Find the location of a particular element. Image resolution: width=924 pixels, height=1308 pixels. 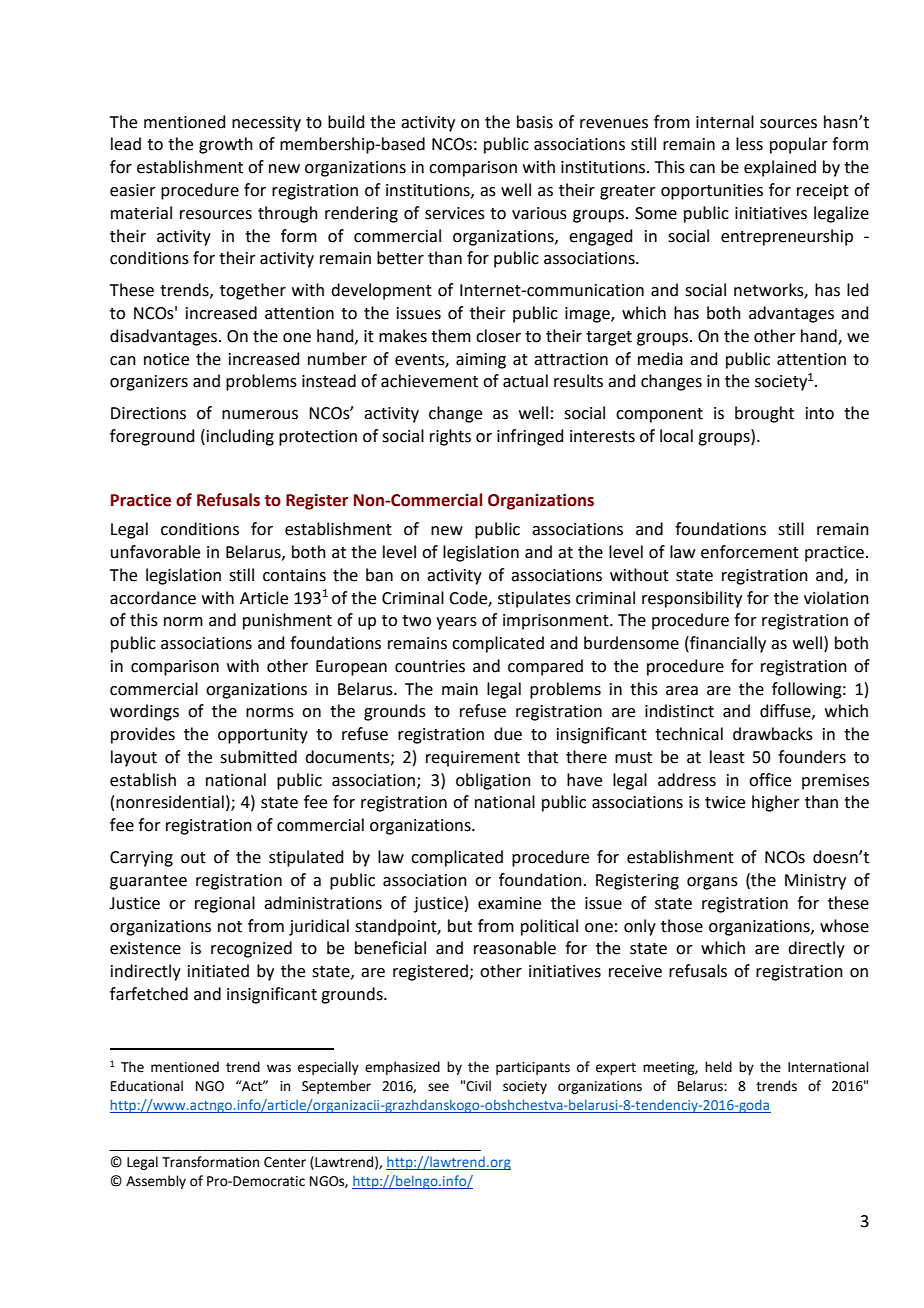

growth is located at coordinates (226, 145).
